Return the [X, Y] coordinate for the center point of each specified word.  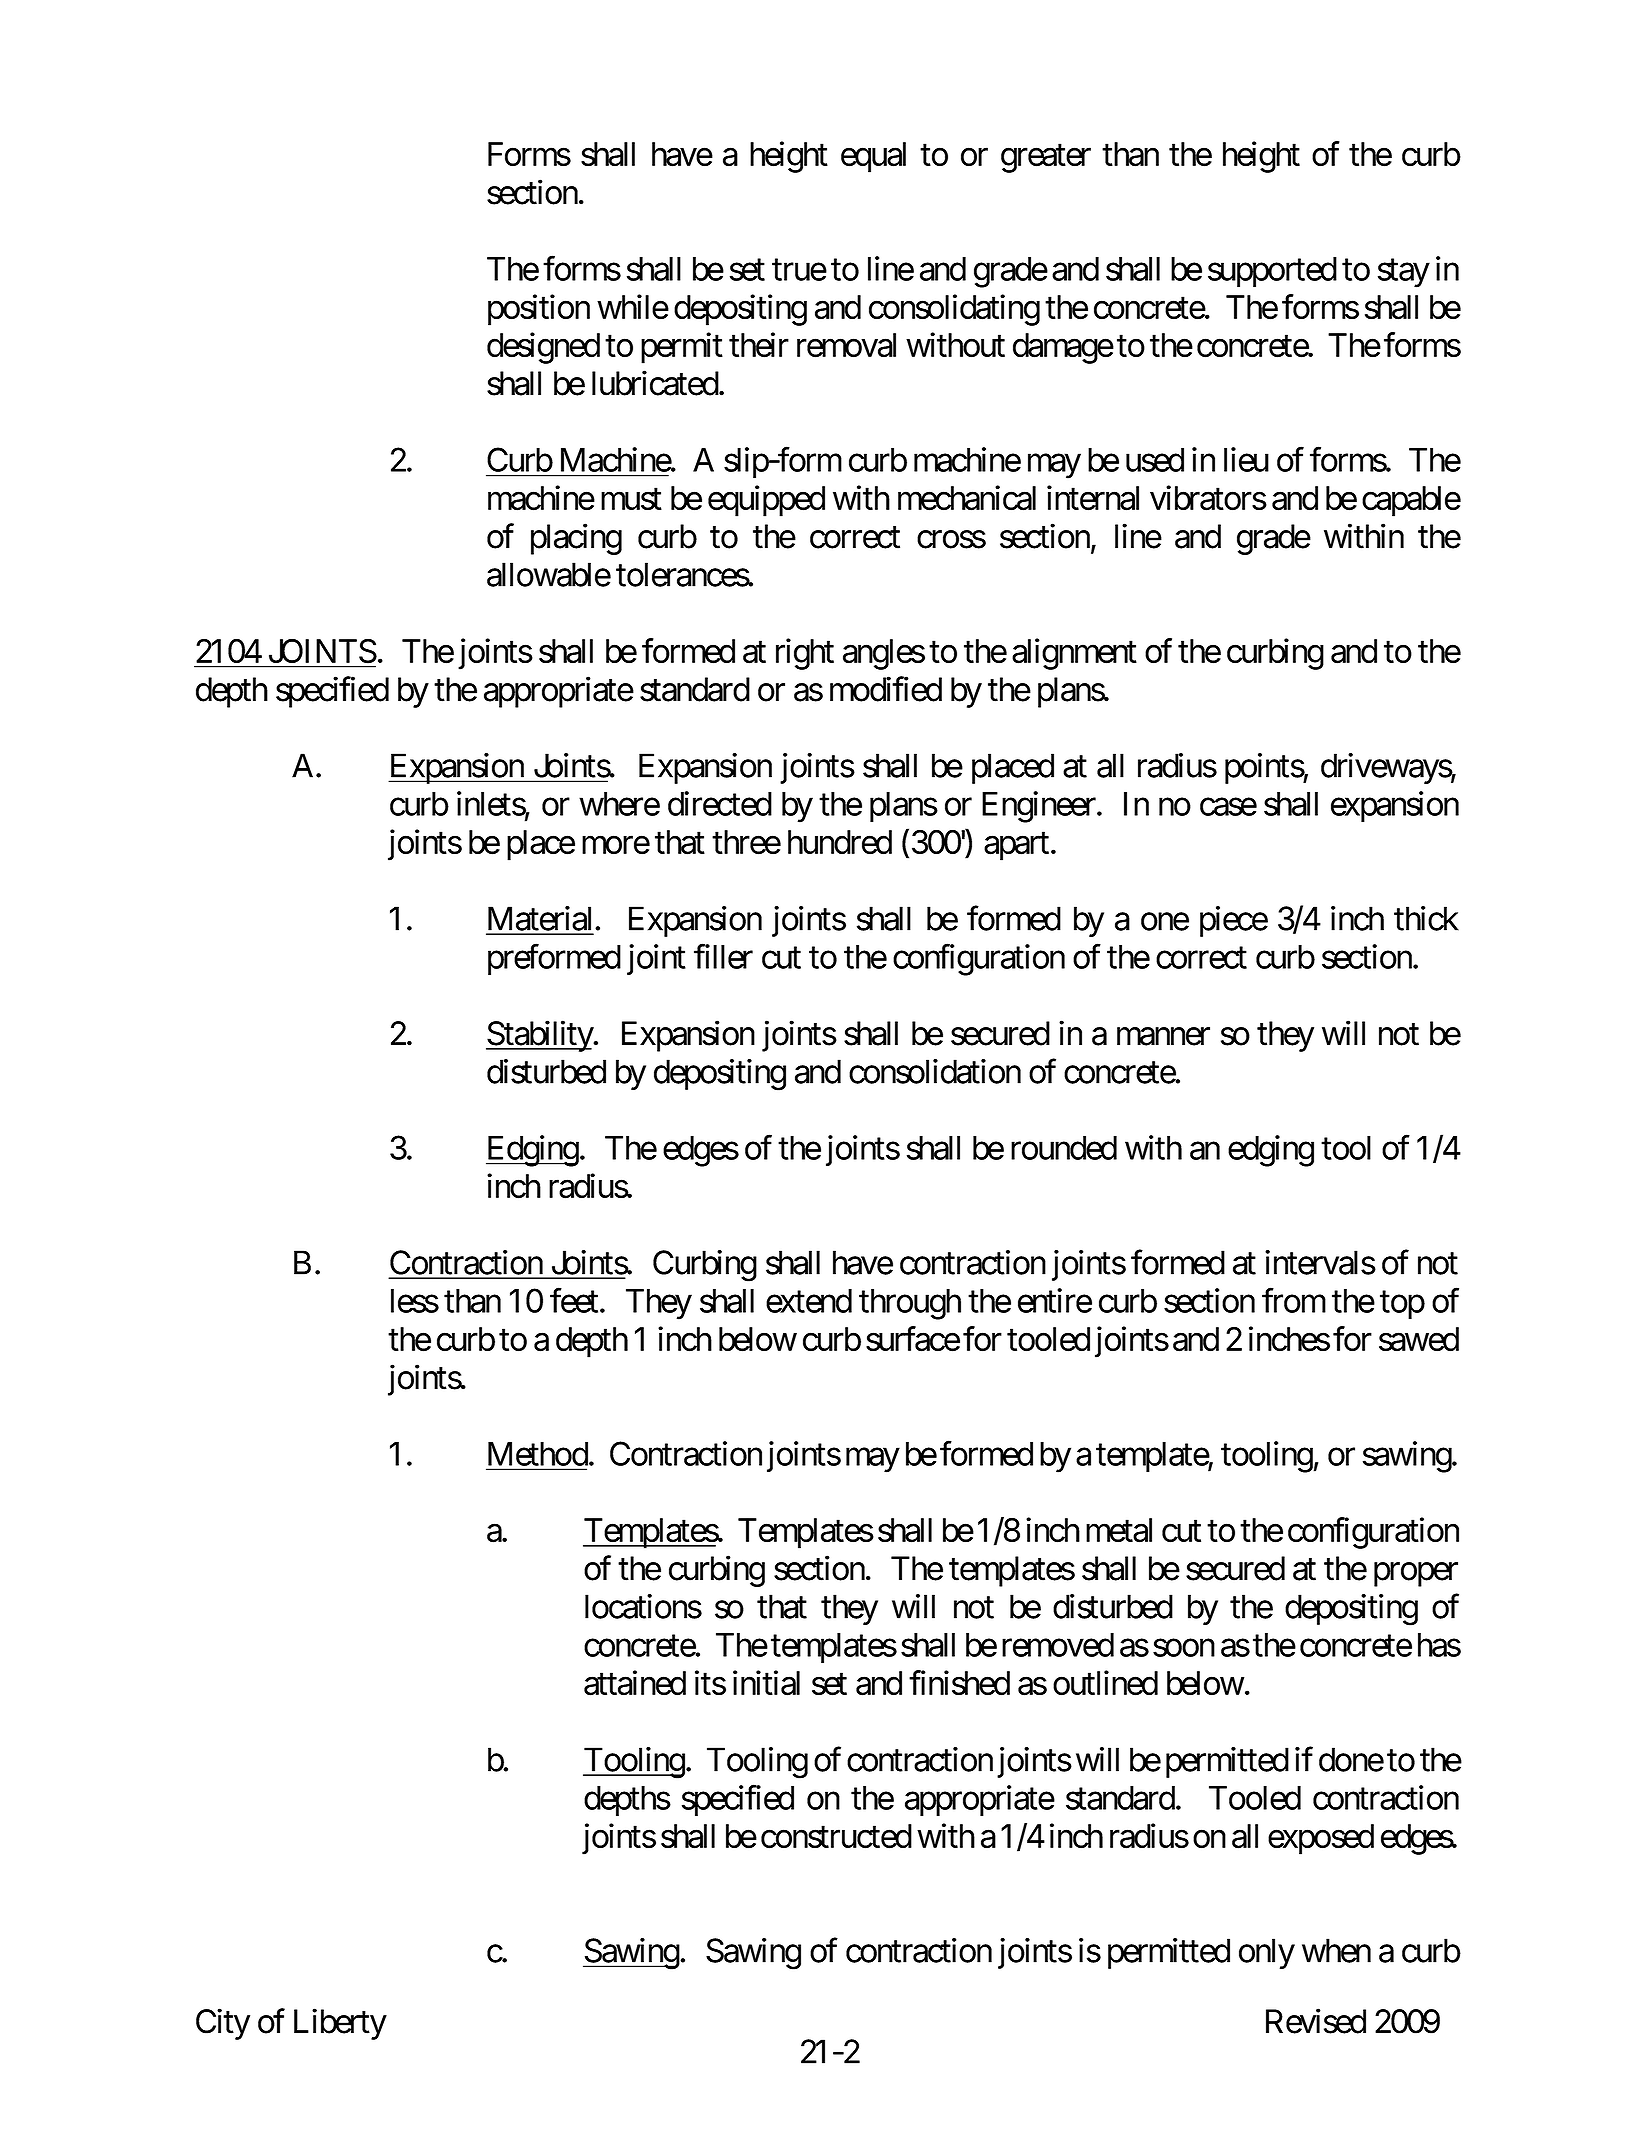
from [1294, 1300]
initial [766, 1683]
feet [574, 1300]
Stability [540, 1036]
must [631, 500]
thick [1426, 918]
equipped [766, 501]
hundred [840, 842]
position [539, 310]
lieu [1246, 459]
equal [873, 157]
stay [1404, 273]
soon [1184, 1648]
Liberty [340, 2024]
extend [809, 1301]
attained [635, 1683]
